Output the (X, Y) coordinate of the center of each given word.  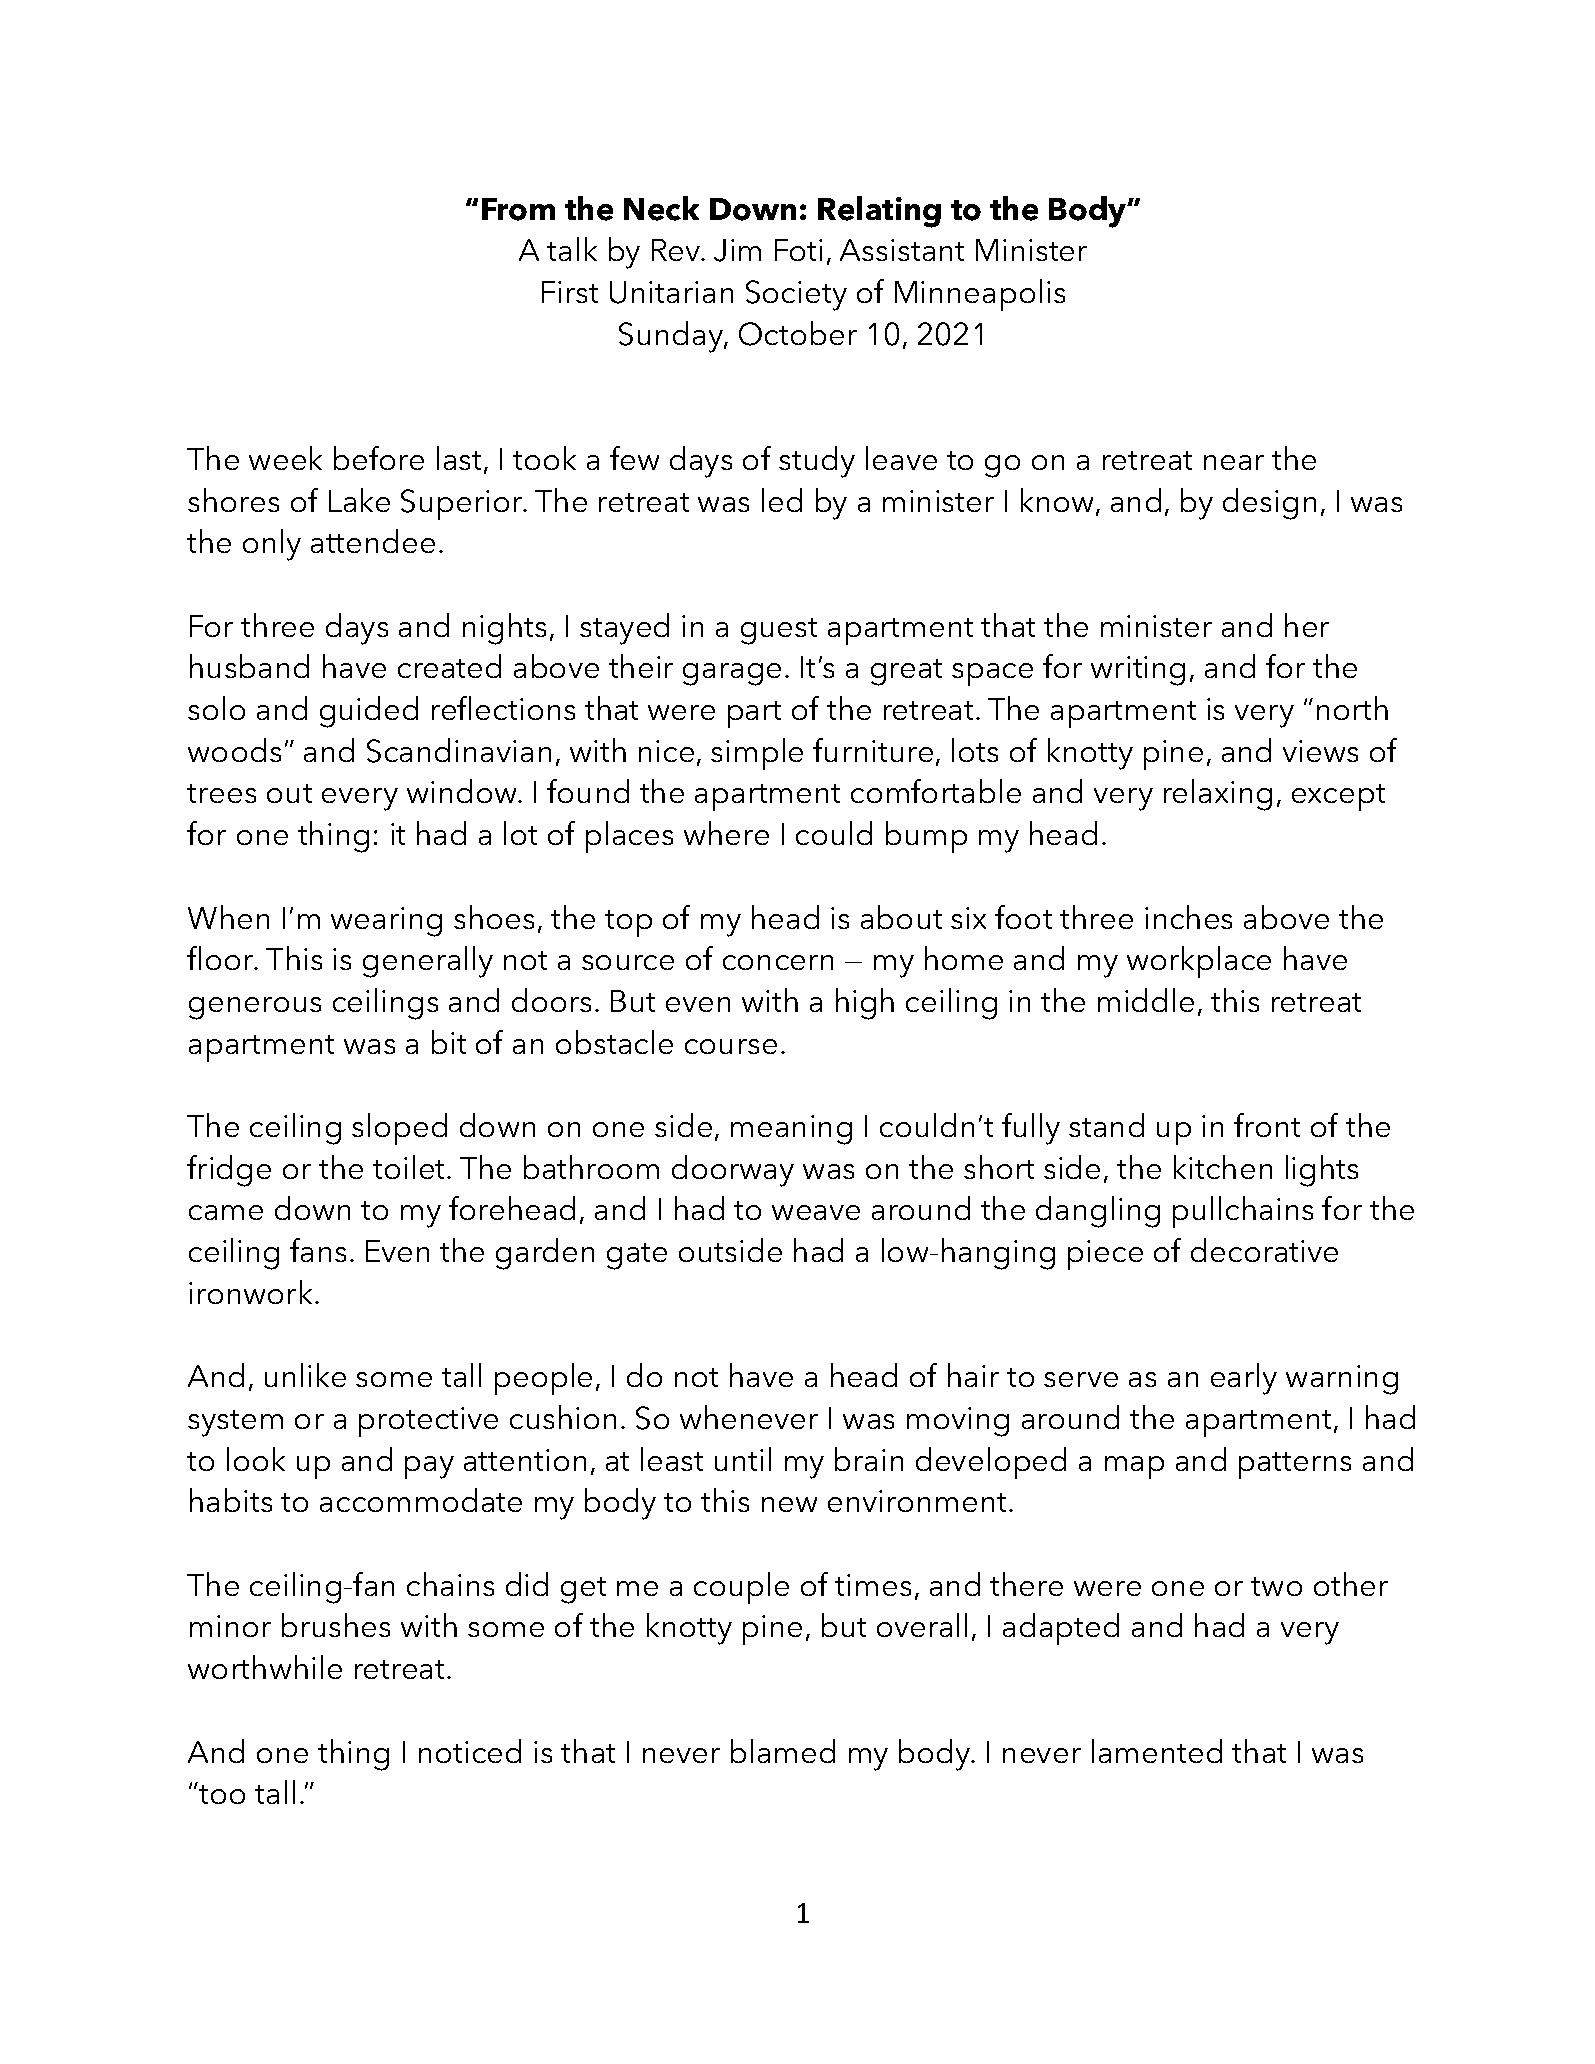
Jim (737, 250)
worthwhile (265, 1667)
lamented (1157, 1751)
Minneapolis (980, 295)
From (518, 209)
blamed (783, 1751)
